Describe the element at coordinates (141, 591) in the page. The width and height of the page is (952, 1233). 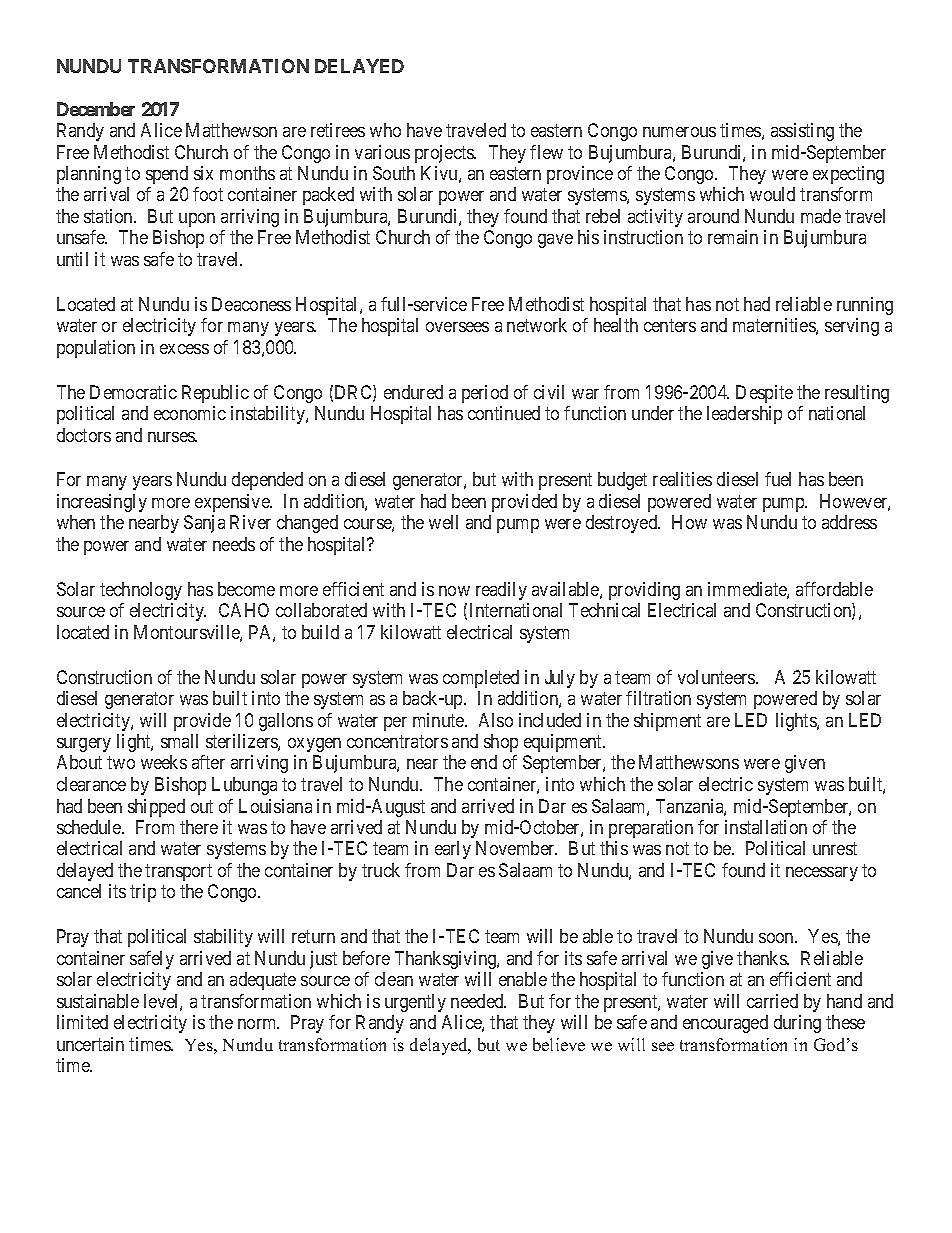
I see `technology` at that location.
